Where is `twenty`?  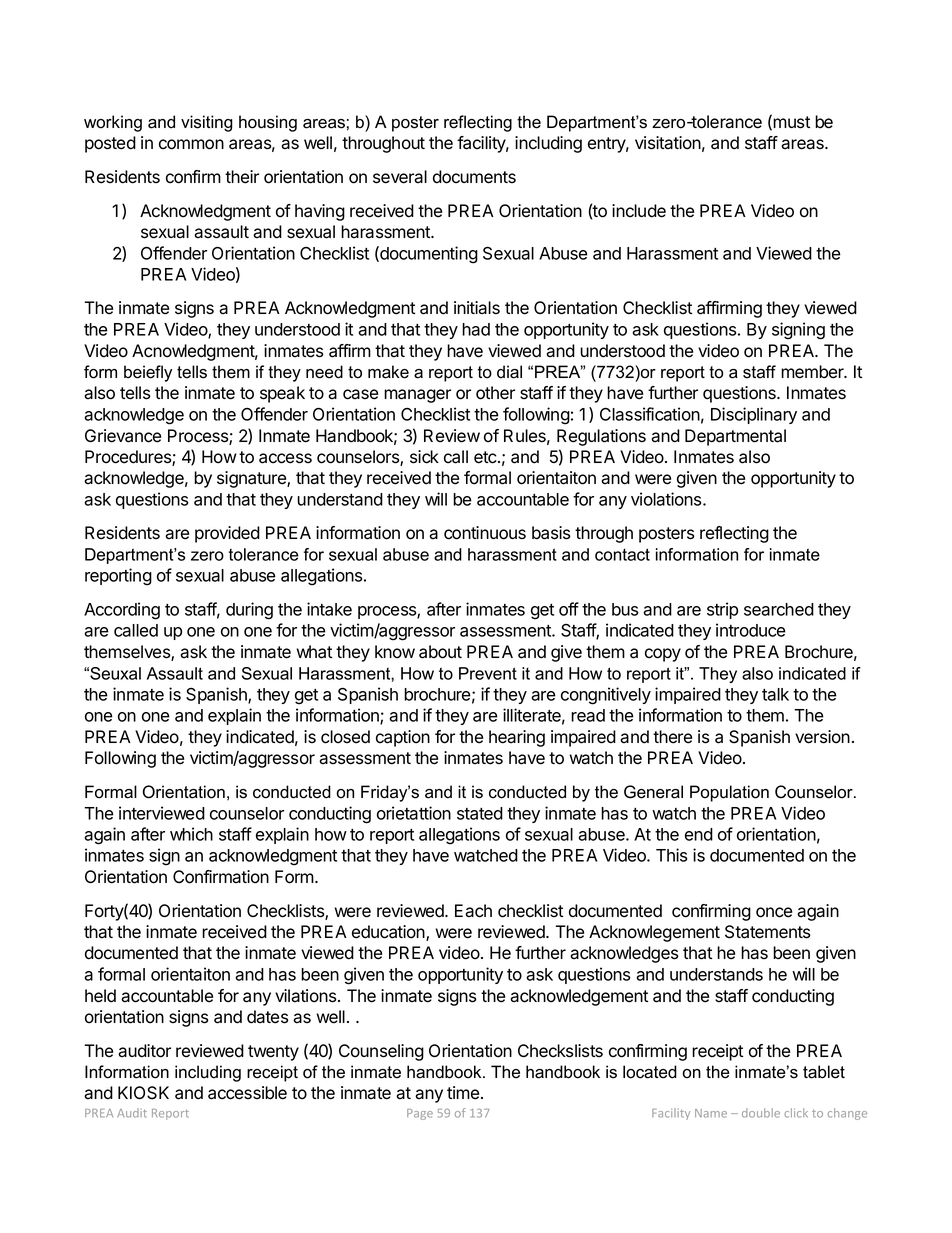 twenty is located at coordinates (273, 1053).
